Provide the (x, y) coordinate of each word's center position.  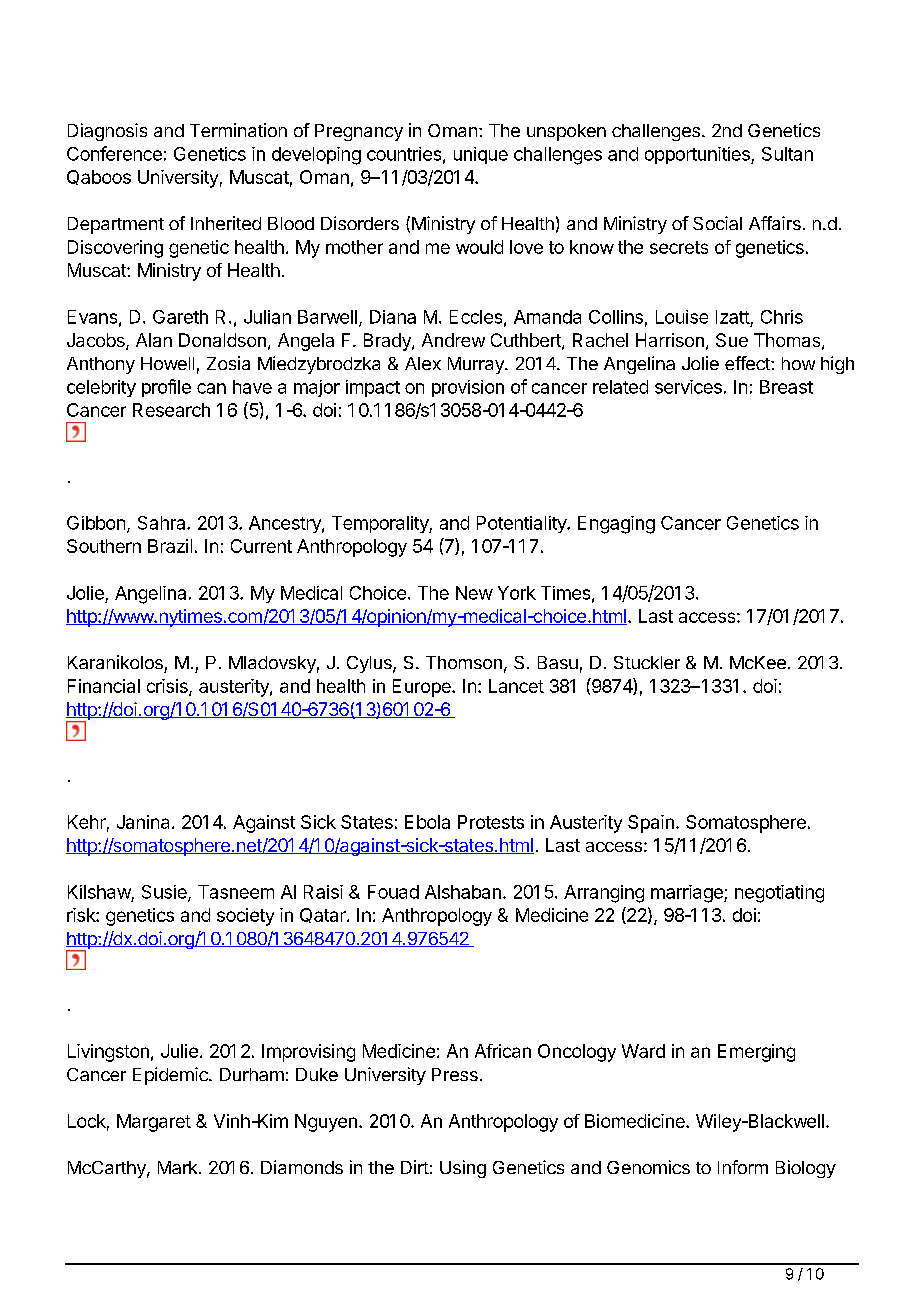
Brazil (170, 546)
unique (481, 155)
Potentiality (522, 524)
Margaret (154, 1123)
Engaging (616, 525)
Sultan (787, 154)
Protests (491, 822)
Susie (165, 893)
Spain (651, 824)
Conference (114, 153)
